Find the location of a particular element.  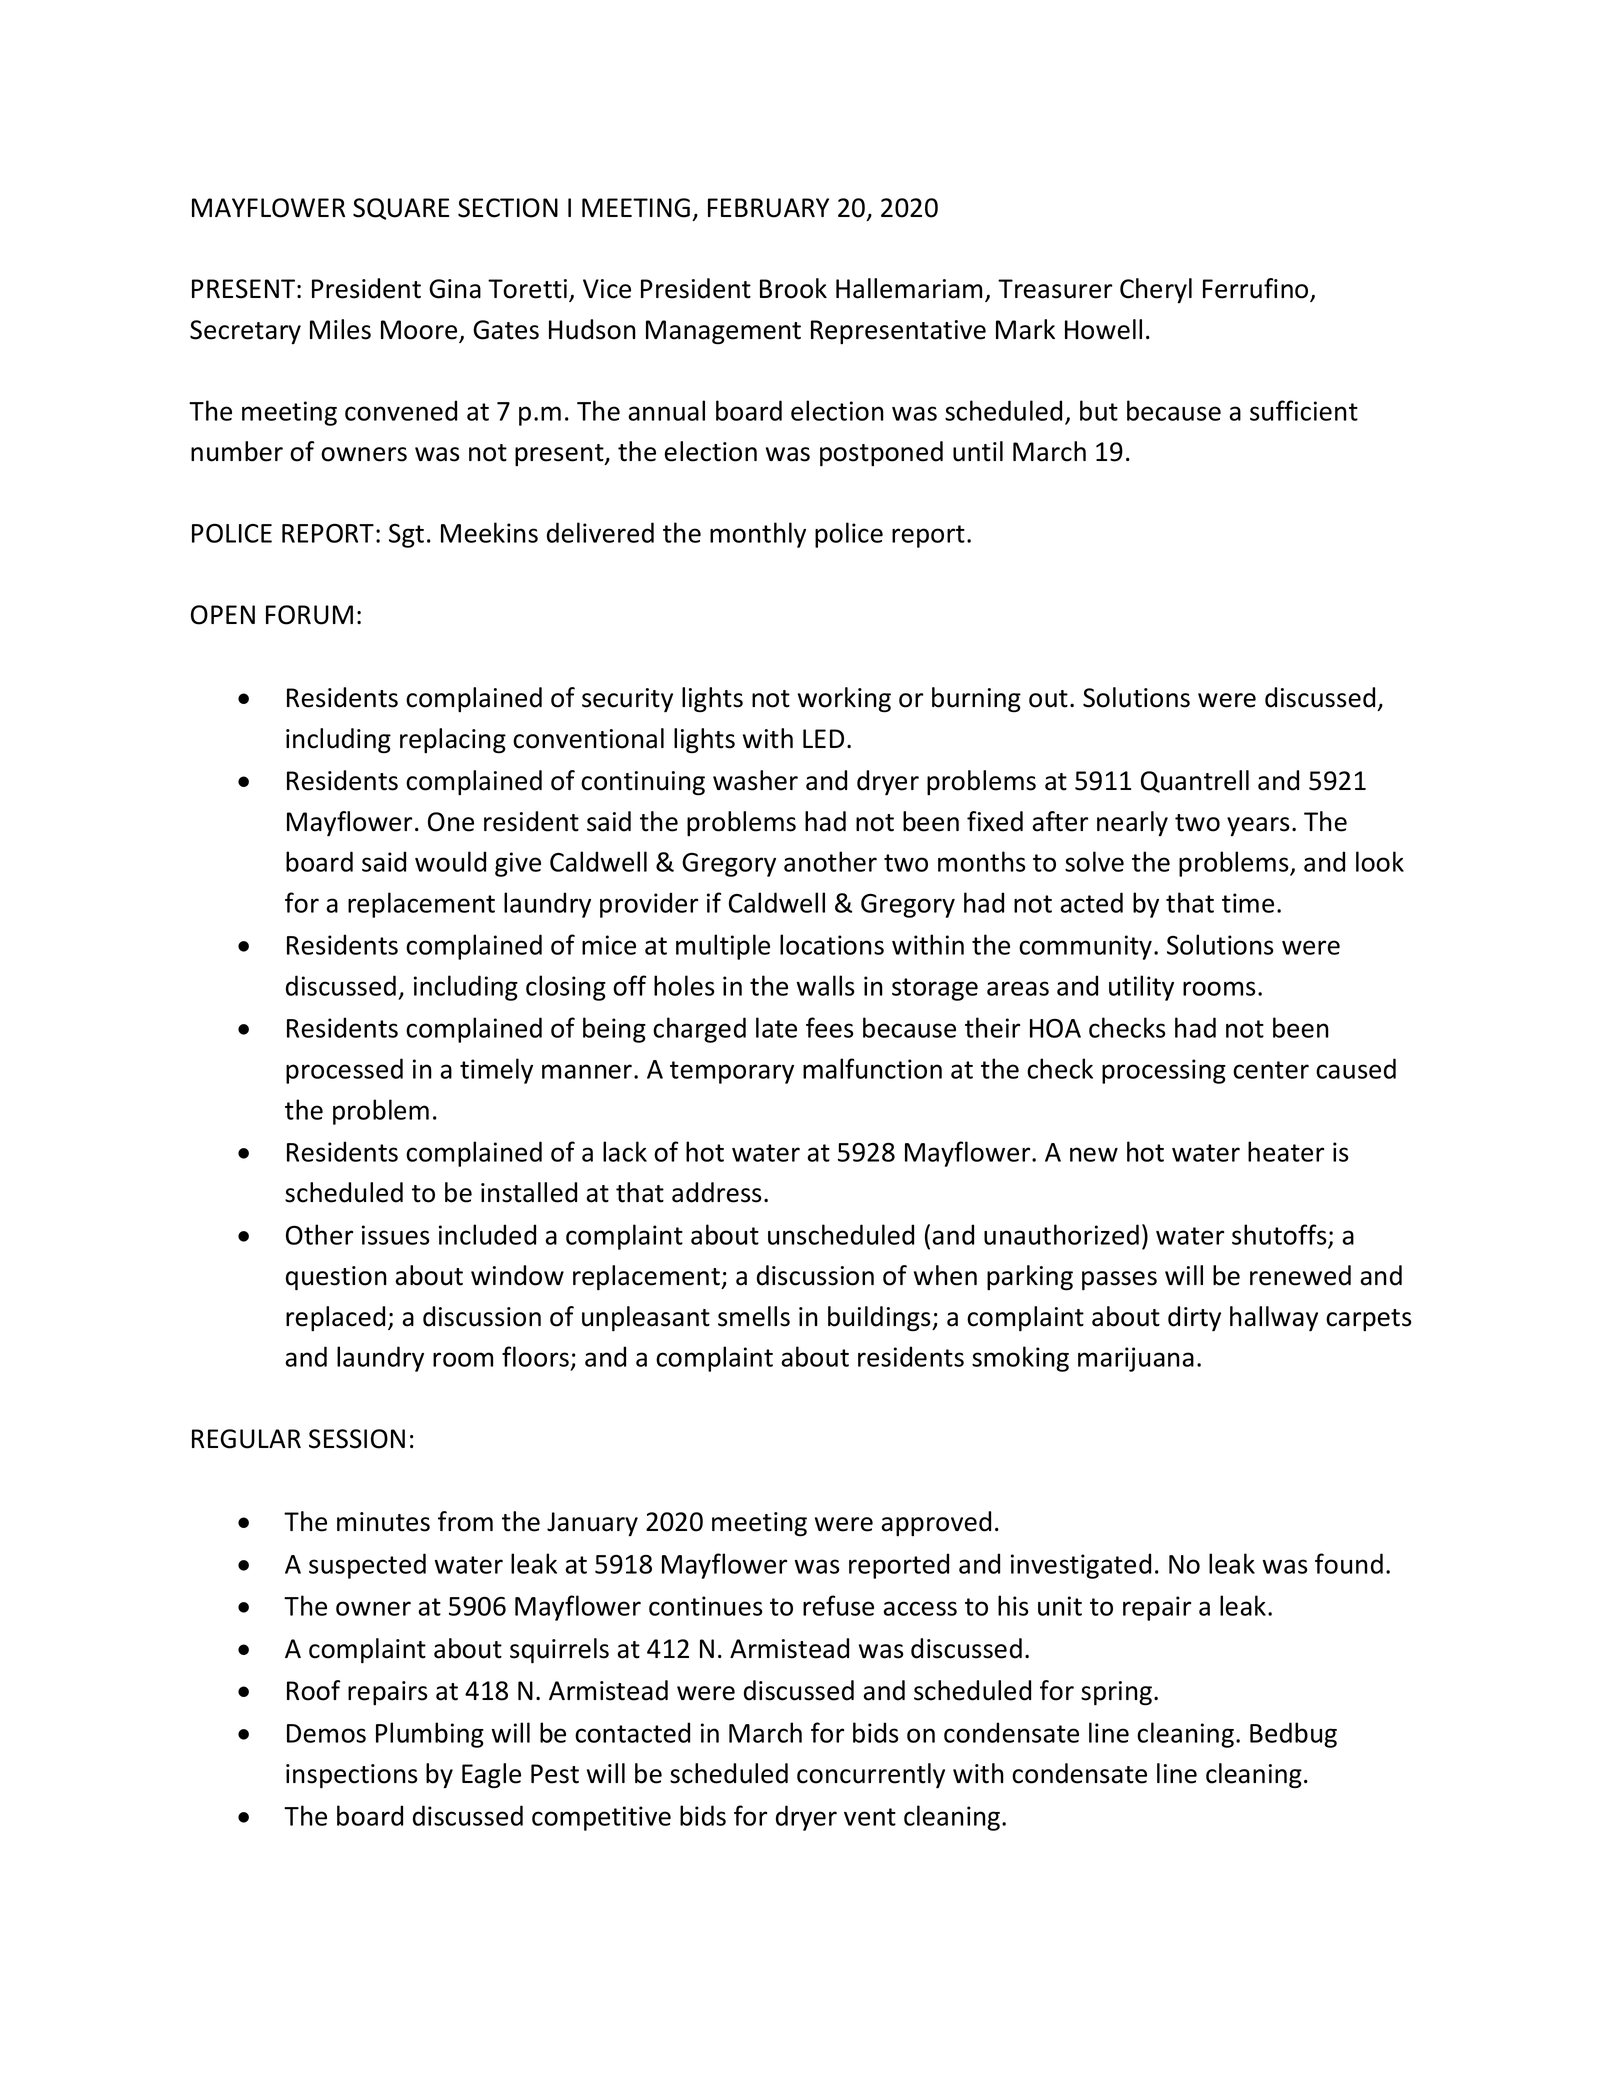

inspections is located at coordinates (352, 1776).
